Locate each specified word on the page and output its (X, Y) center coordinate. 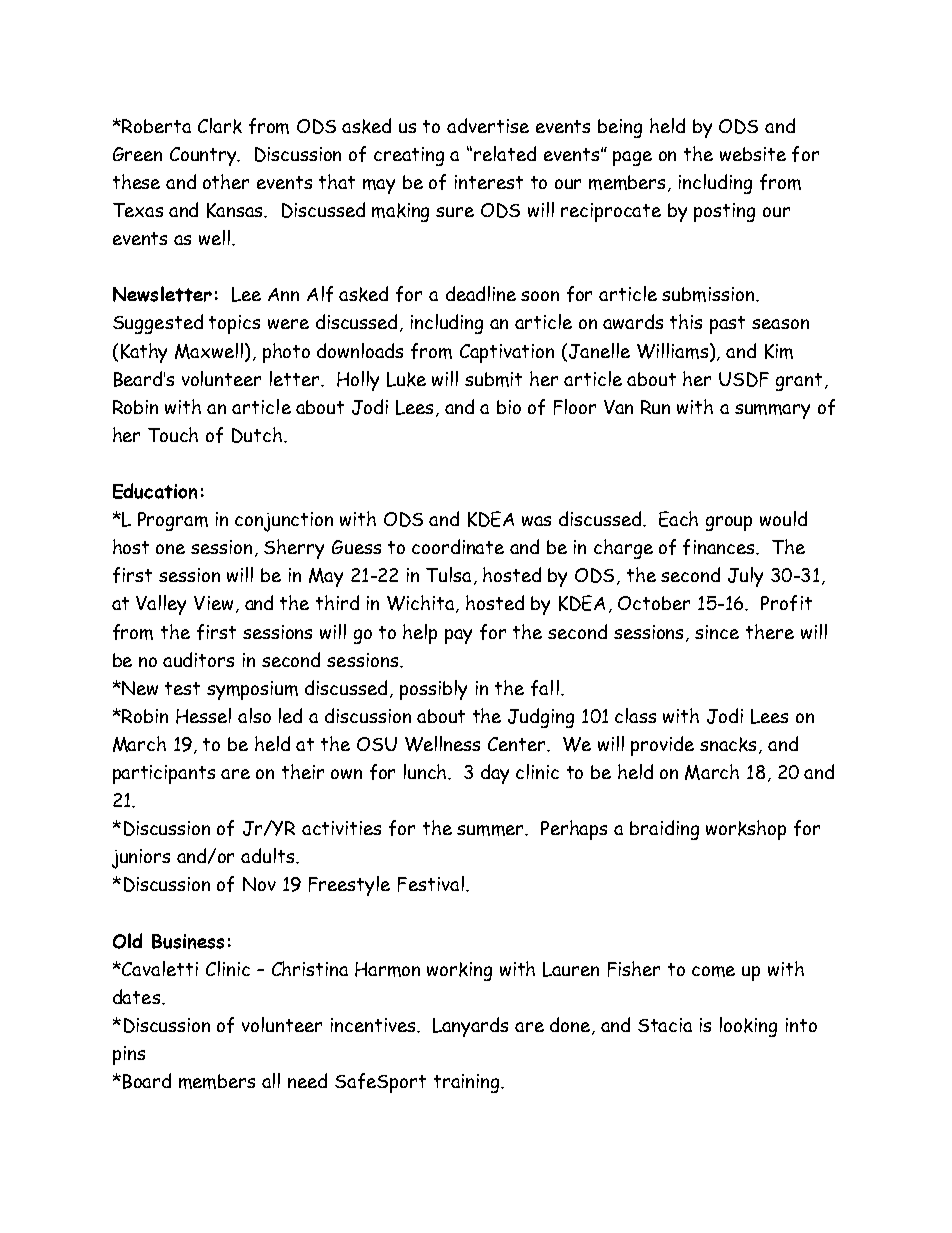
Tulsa (450, 576)
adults (269, 855)
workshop (746, 830)
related (505, 153)
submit (493, 379)
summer (492, 830)
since (717, 632)
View (213, 603)
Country (204, 156)
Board (147, 1081)
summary (772, 411)
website (753, 154)
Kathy (144, 353)
